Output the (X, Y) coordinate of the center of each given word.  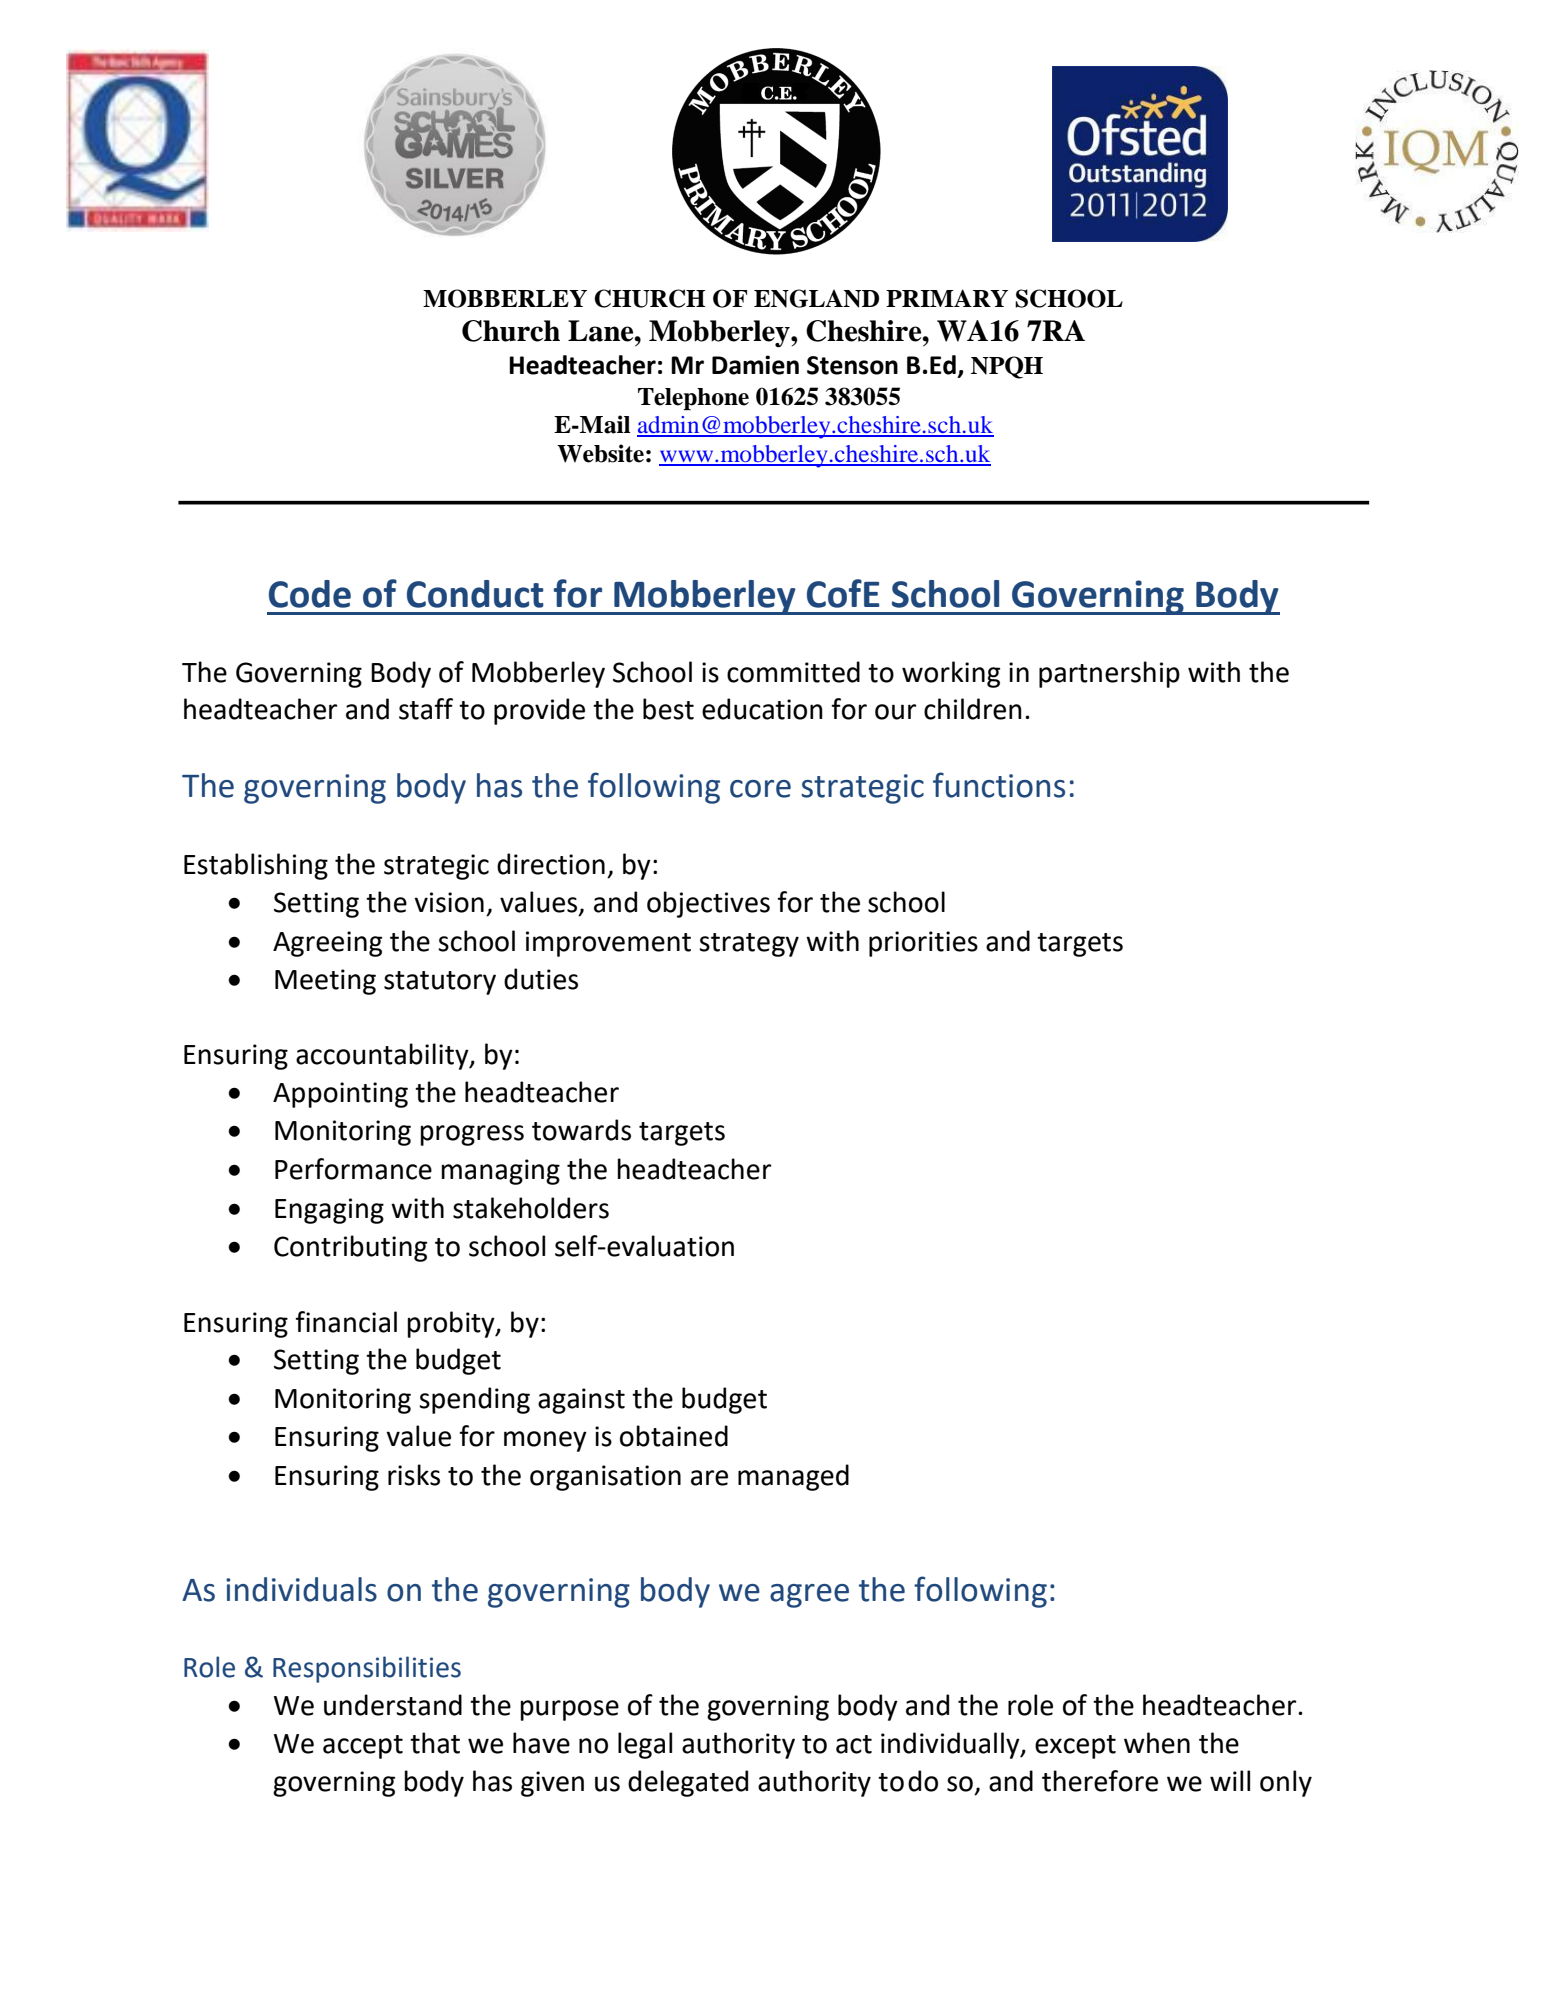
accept (363, 1747)
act (854, 1744)
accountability (383, 1056)
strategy (749, 945)
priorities (923, 944)
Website (600, 453)
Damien (755, 365)
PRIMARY (947, 298)
